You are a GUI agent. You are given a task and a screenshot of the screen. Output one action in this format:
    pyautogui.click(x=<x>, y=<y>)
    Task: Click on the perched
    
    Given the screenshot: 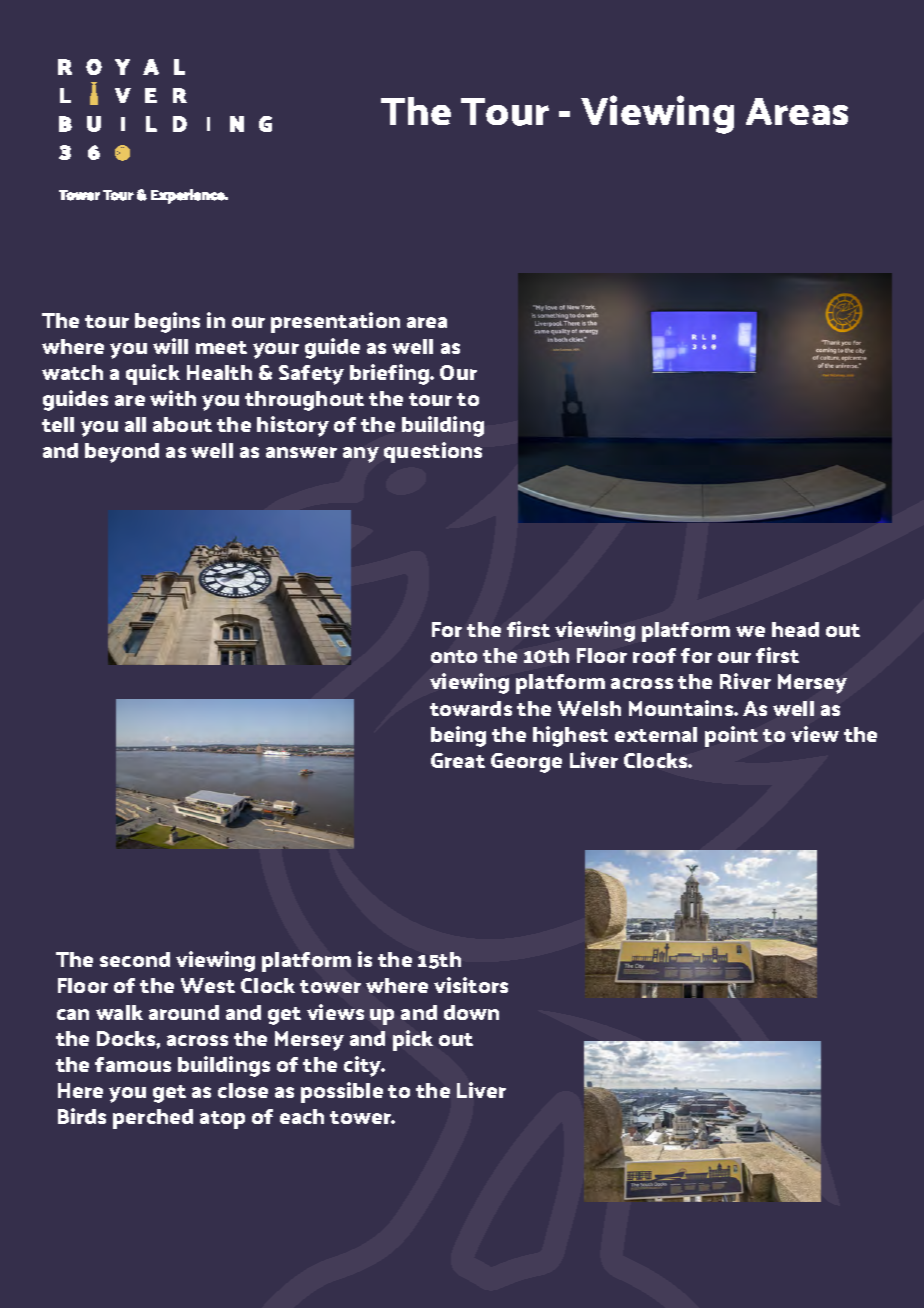 What is the action you would take?
    pyautogui.click(x=153, y=1119)
